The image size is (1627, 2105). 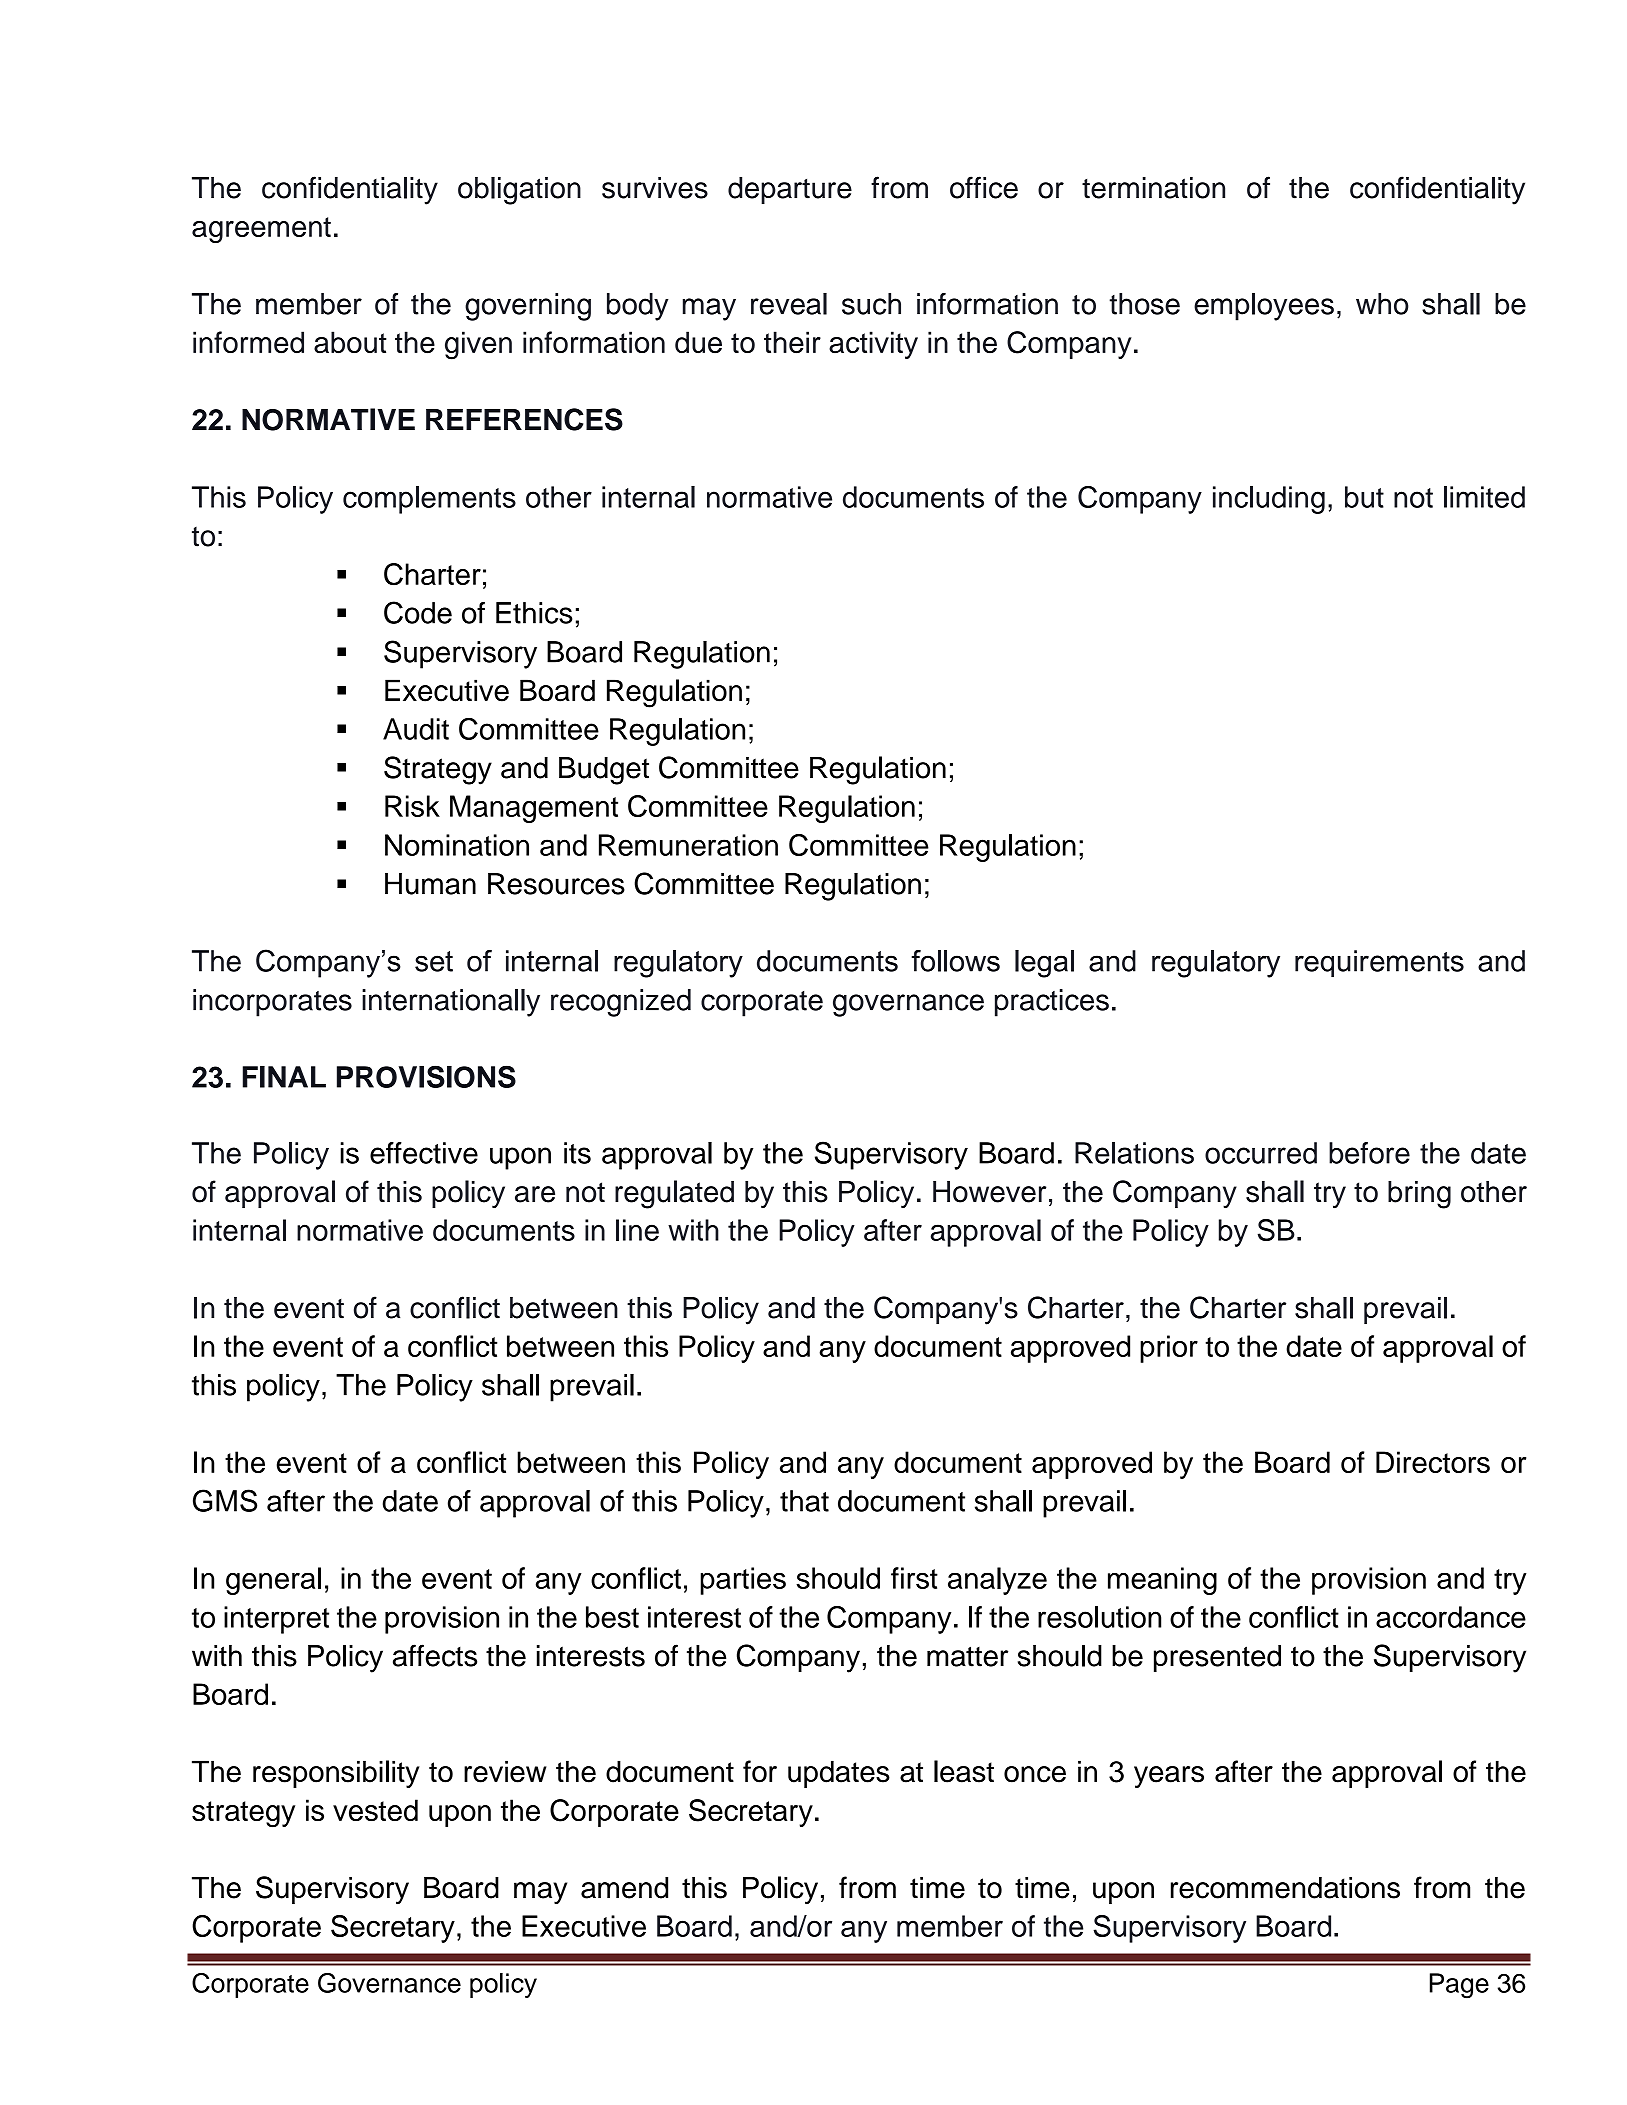 What do you see at coordinates (375, 1810) in the document?
I see `vested` at bounding box center [375, 1810].
